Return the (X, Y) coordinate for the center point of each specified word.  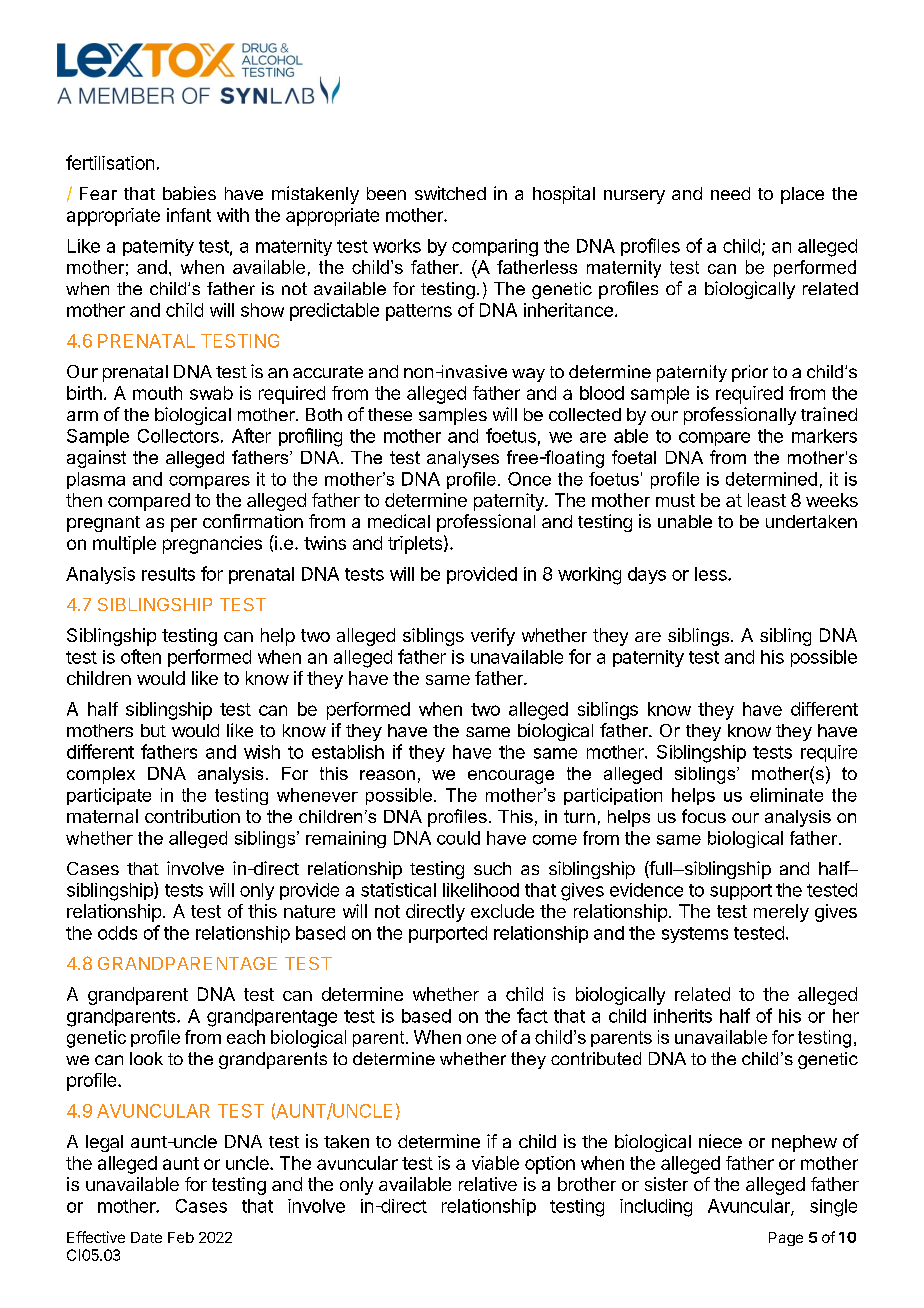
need (730, 193)
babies (189, 193)
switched (450, 193)
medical (399, 521)
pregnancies (212, 545)
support (741, 892)
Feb (181, 1237)
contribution (192, 816)
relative (488, 1184)
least (767, 500)
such (492, 868)
